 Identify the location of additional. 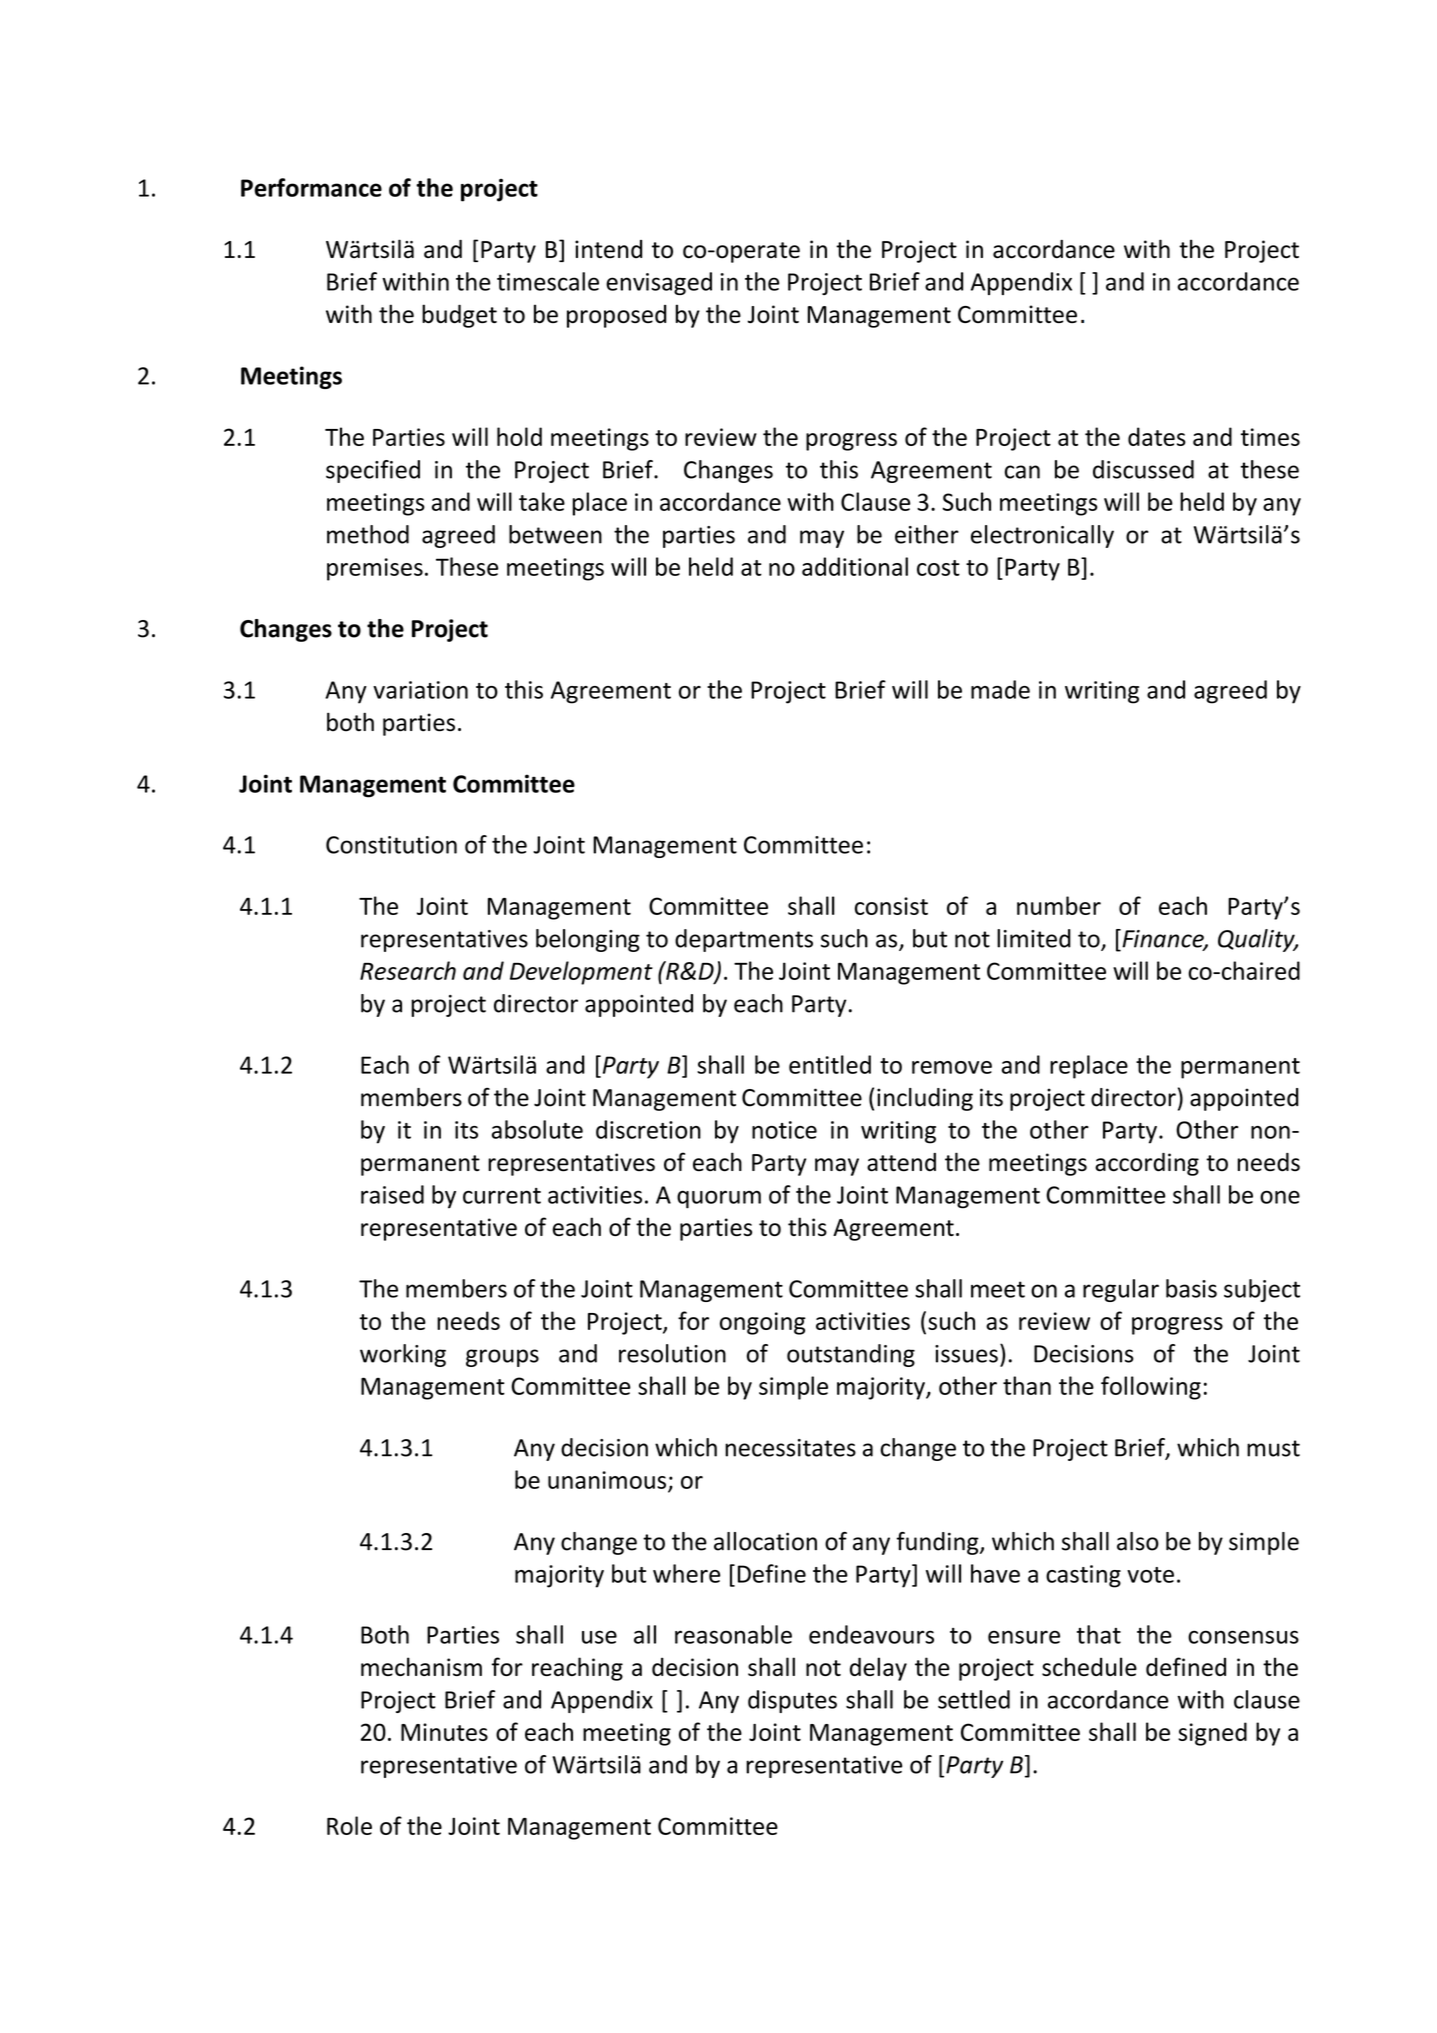
(855, 566).
